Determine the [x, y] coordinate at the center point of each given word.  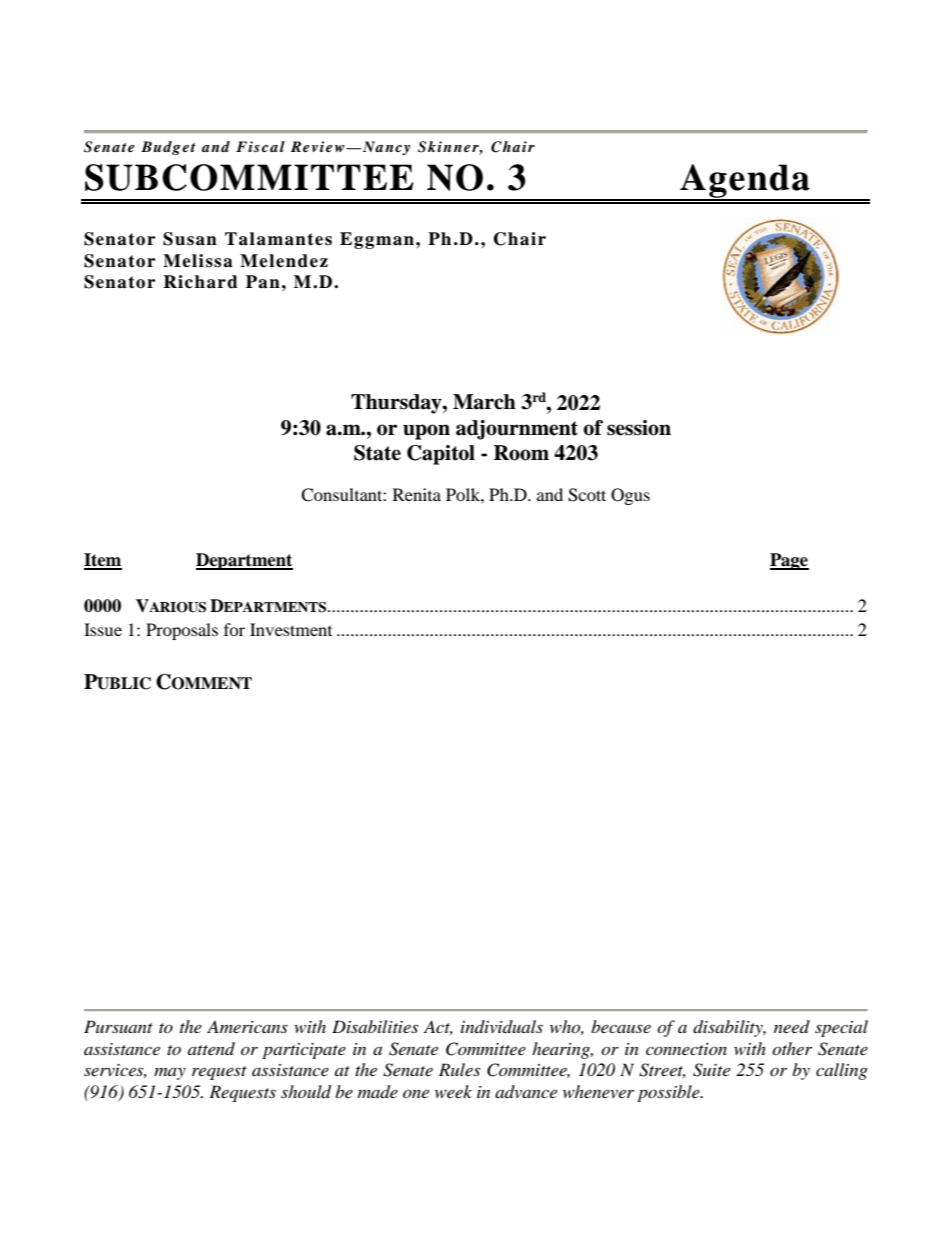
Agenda [745, 182]
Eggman [377, 240]
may [170, 1074]
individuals [502, 1026]
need [792, 1026]
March [484, 402]
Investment [291, 629]
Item [103, 561]
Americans [247, 1026]
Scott [587, 495]
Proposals [182, 631]
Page [789, 561]
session [639, 428]
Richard [200, 282]
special [841, 1028]
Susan [190, 239]
